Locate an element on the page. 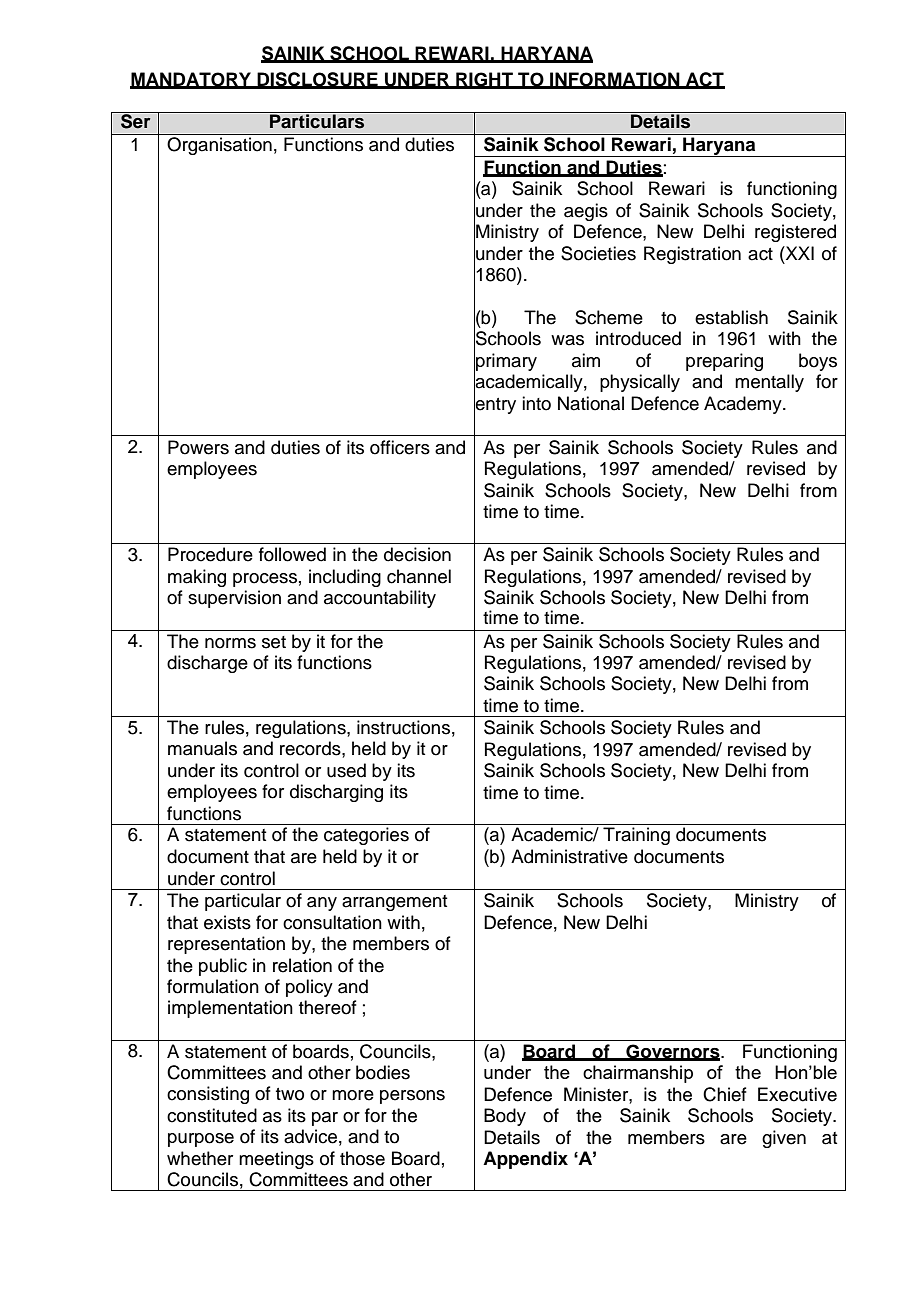 This page has height=1307, width=924. Chief is located at coordinates (725, 1094).
